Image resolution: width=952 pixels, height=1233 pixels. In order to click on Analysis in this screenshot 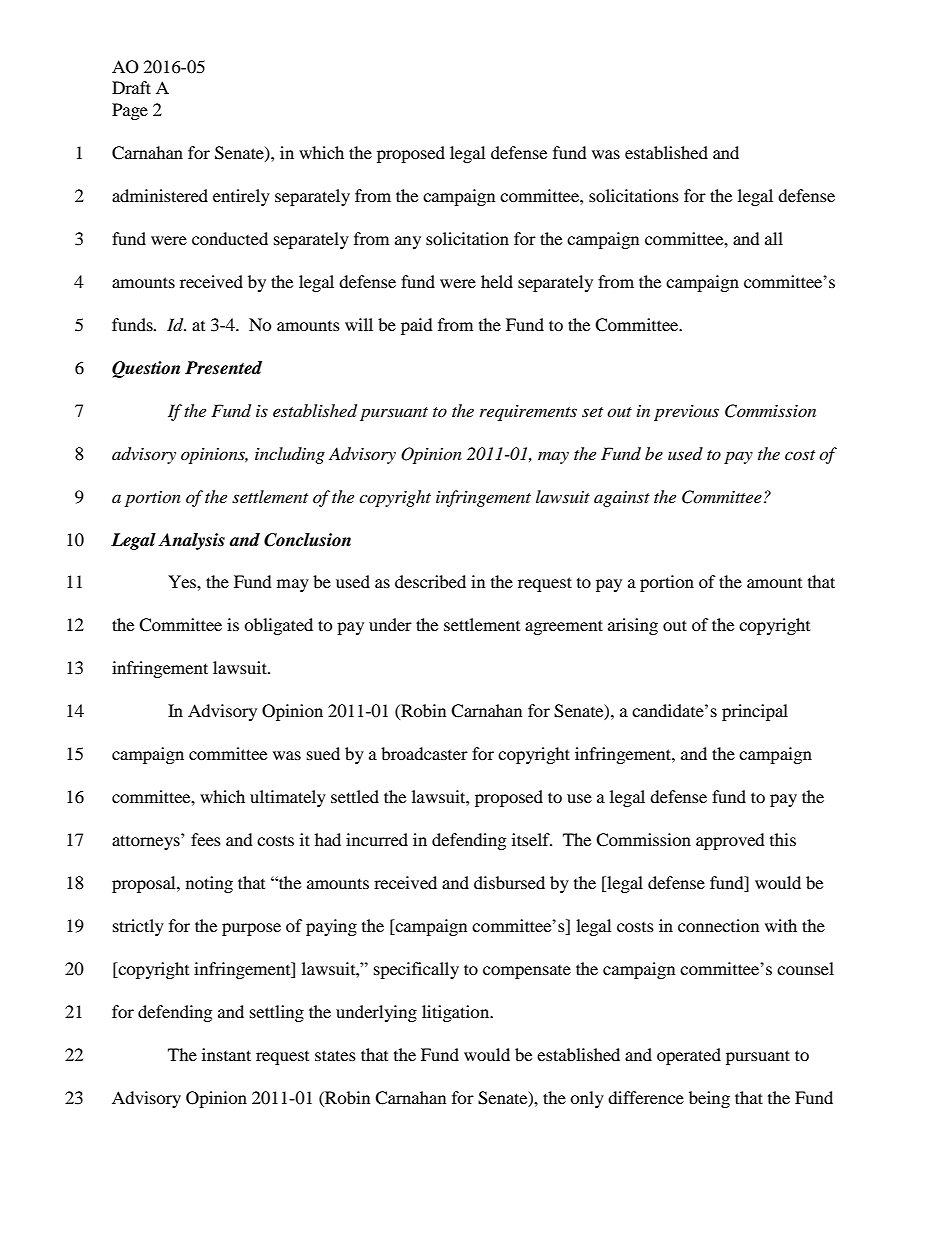, I will do `click(191, 541)`.
